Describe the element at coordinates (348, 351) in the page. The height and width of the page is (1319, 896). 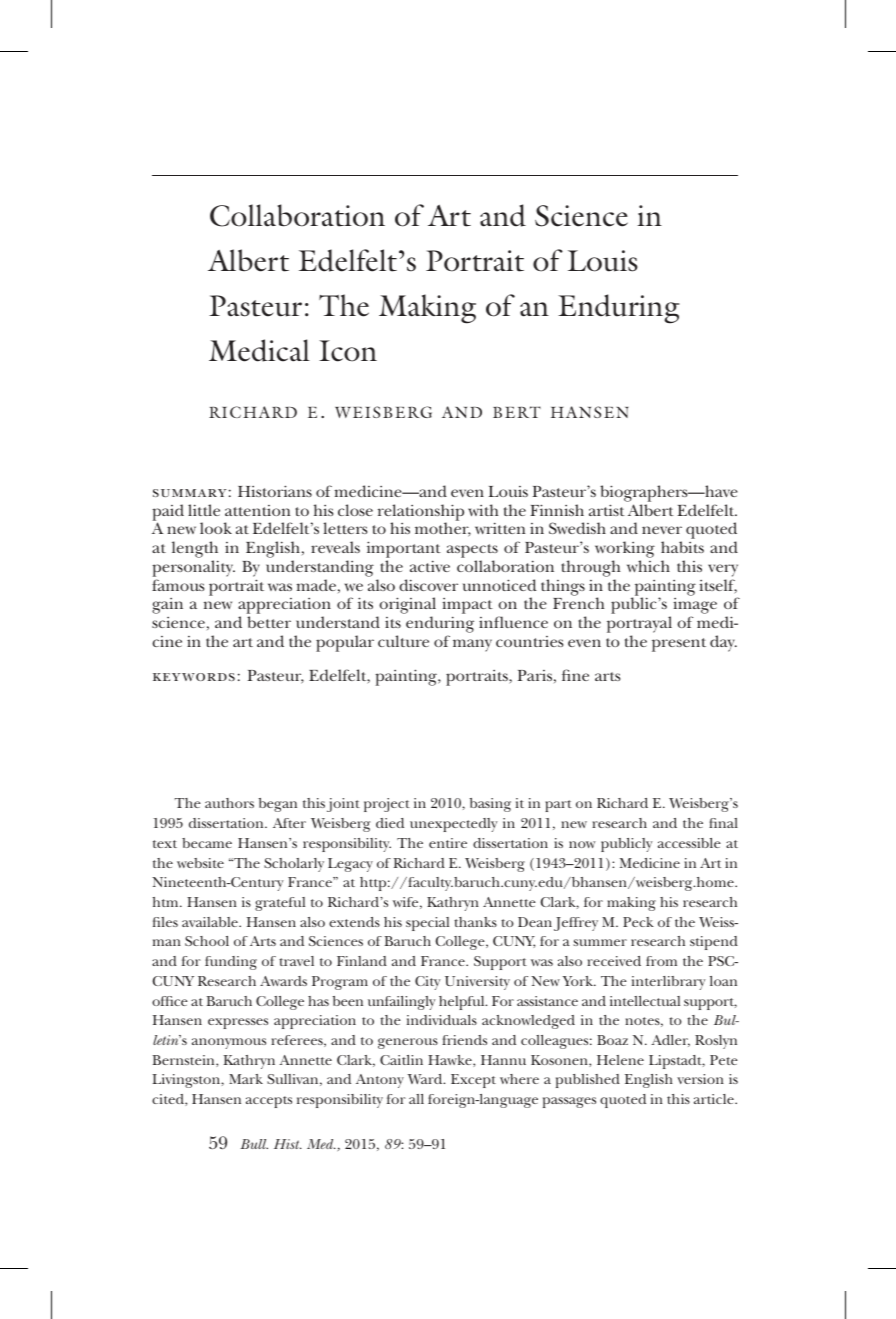
I see `Icon` at that location.
